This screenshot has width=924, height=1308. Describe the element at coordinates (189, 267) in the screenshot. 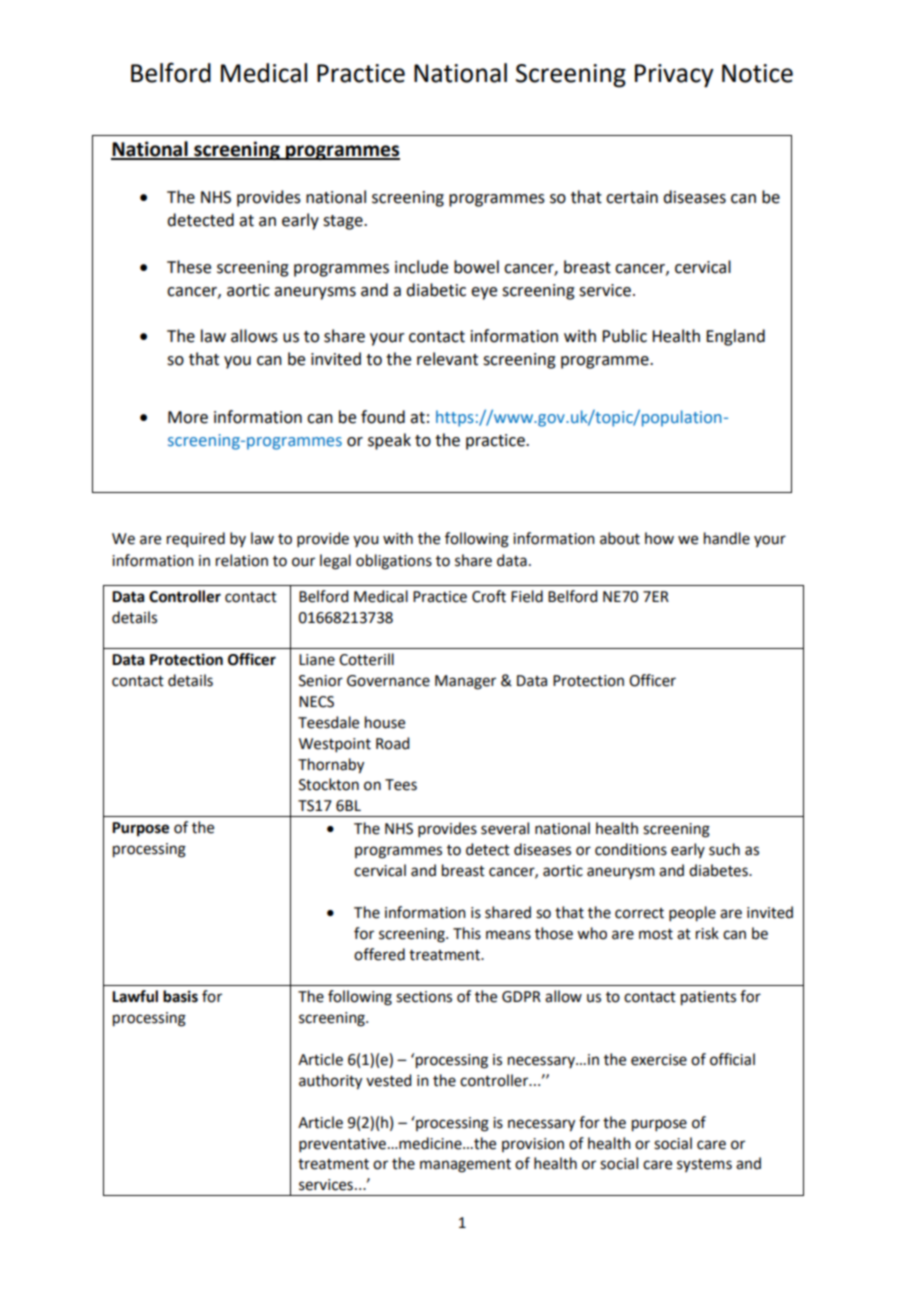

I see `These` at that location.
